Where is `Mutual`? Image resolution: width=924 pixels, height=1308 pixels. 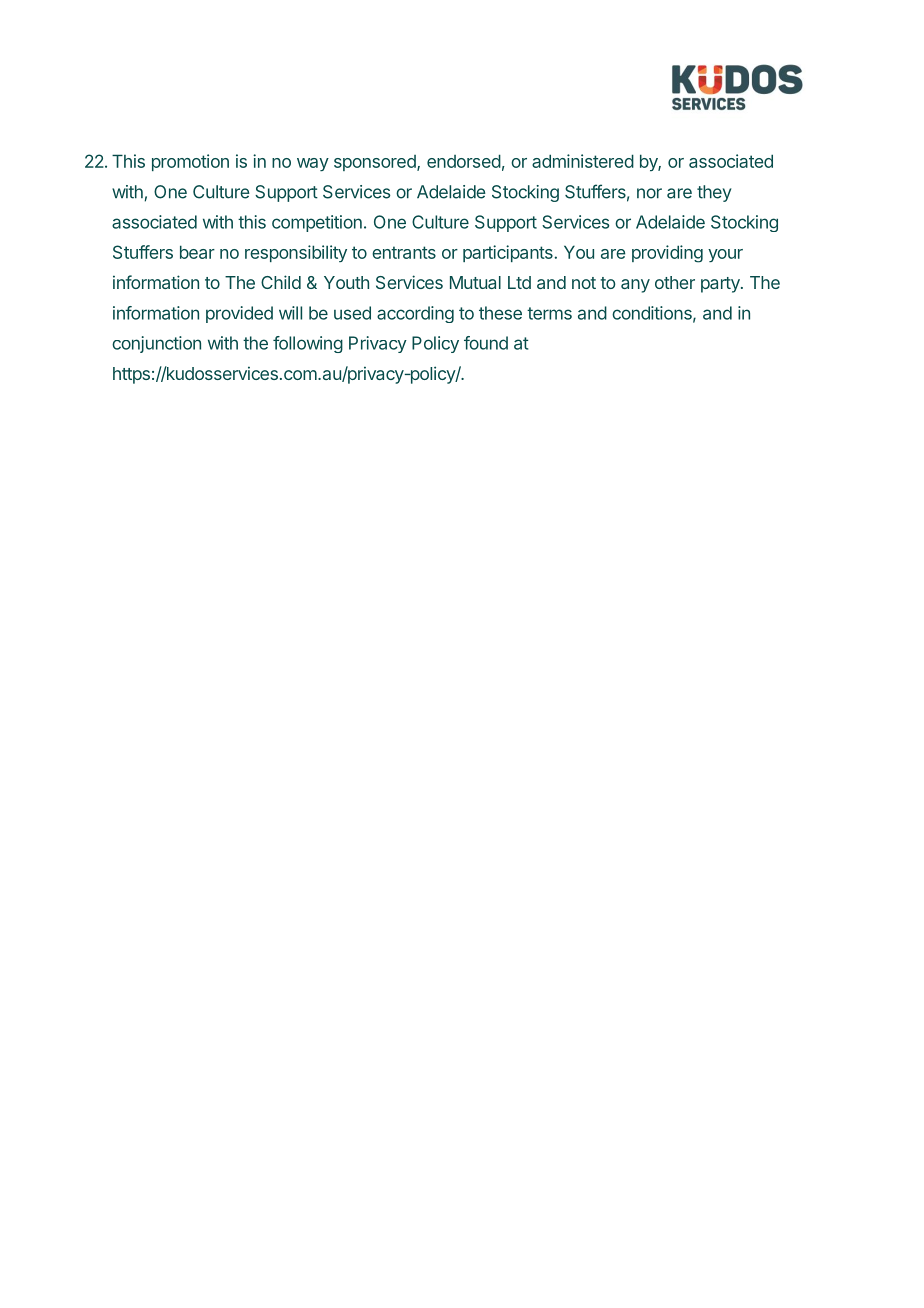 Mutual is located at coordinates (475, 282).
